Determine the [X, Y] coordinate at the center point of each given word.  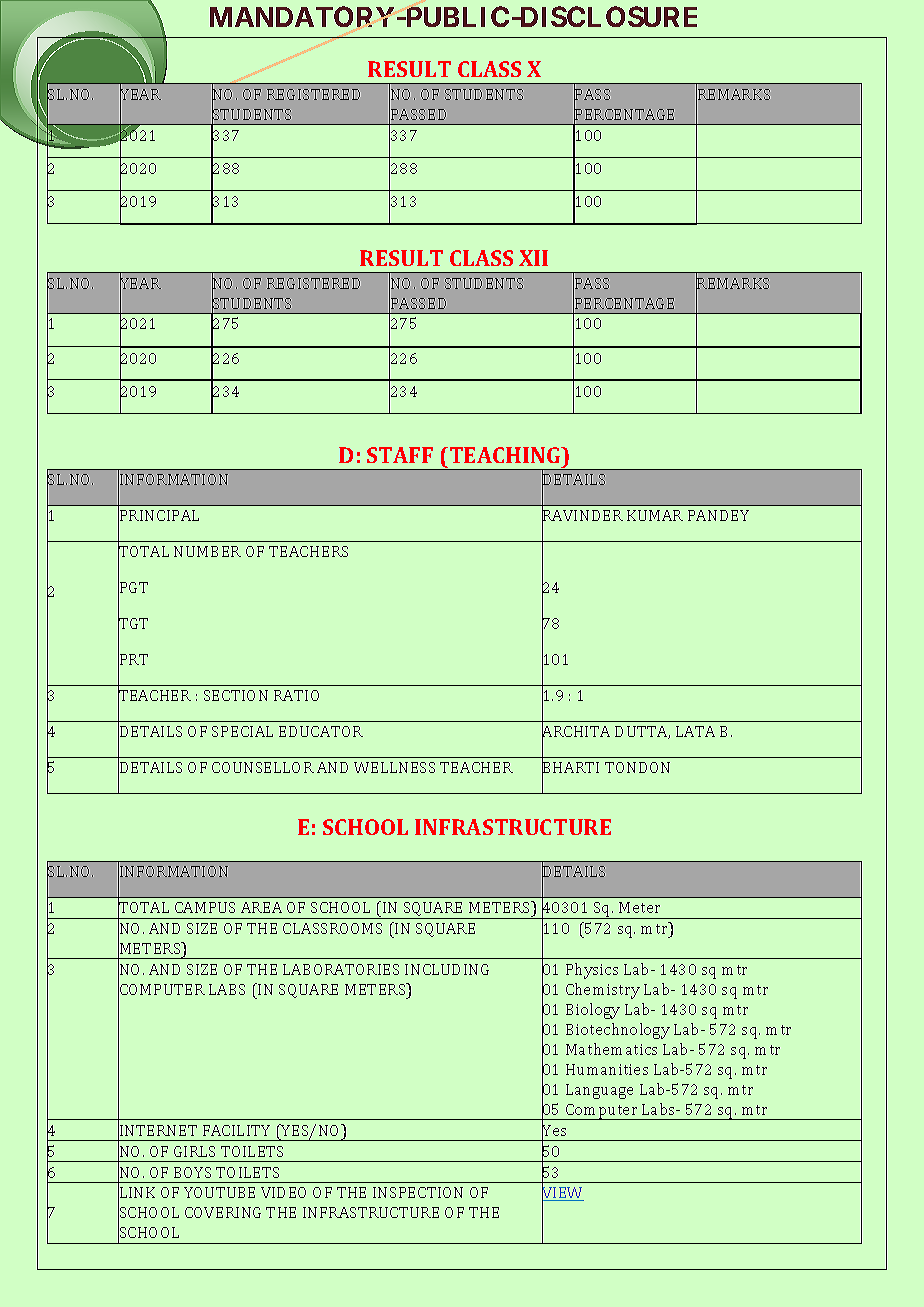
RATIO [296, 695]
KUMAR [655, 515]
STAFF [400, 455]
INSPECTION [418, 1192]
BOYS [192, 1172]
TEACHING [505, 455]
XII [533, 258]
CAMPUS [205, 907]
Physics [592, 971]
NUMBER [207, 551]
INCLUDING [447, 969]
